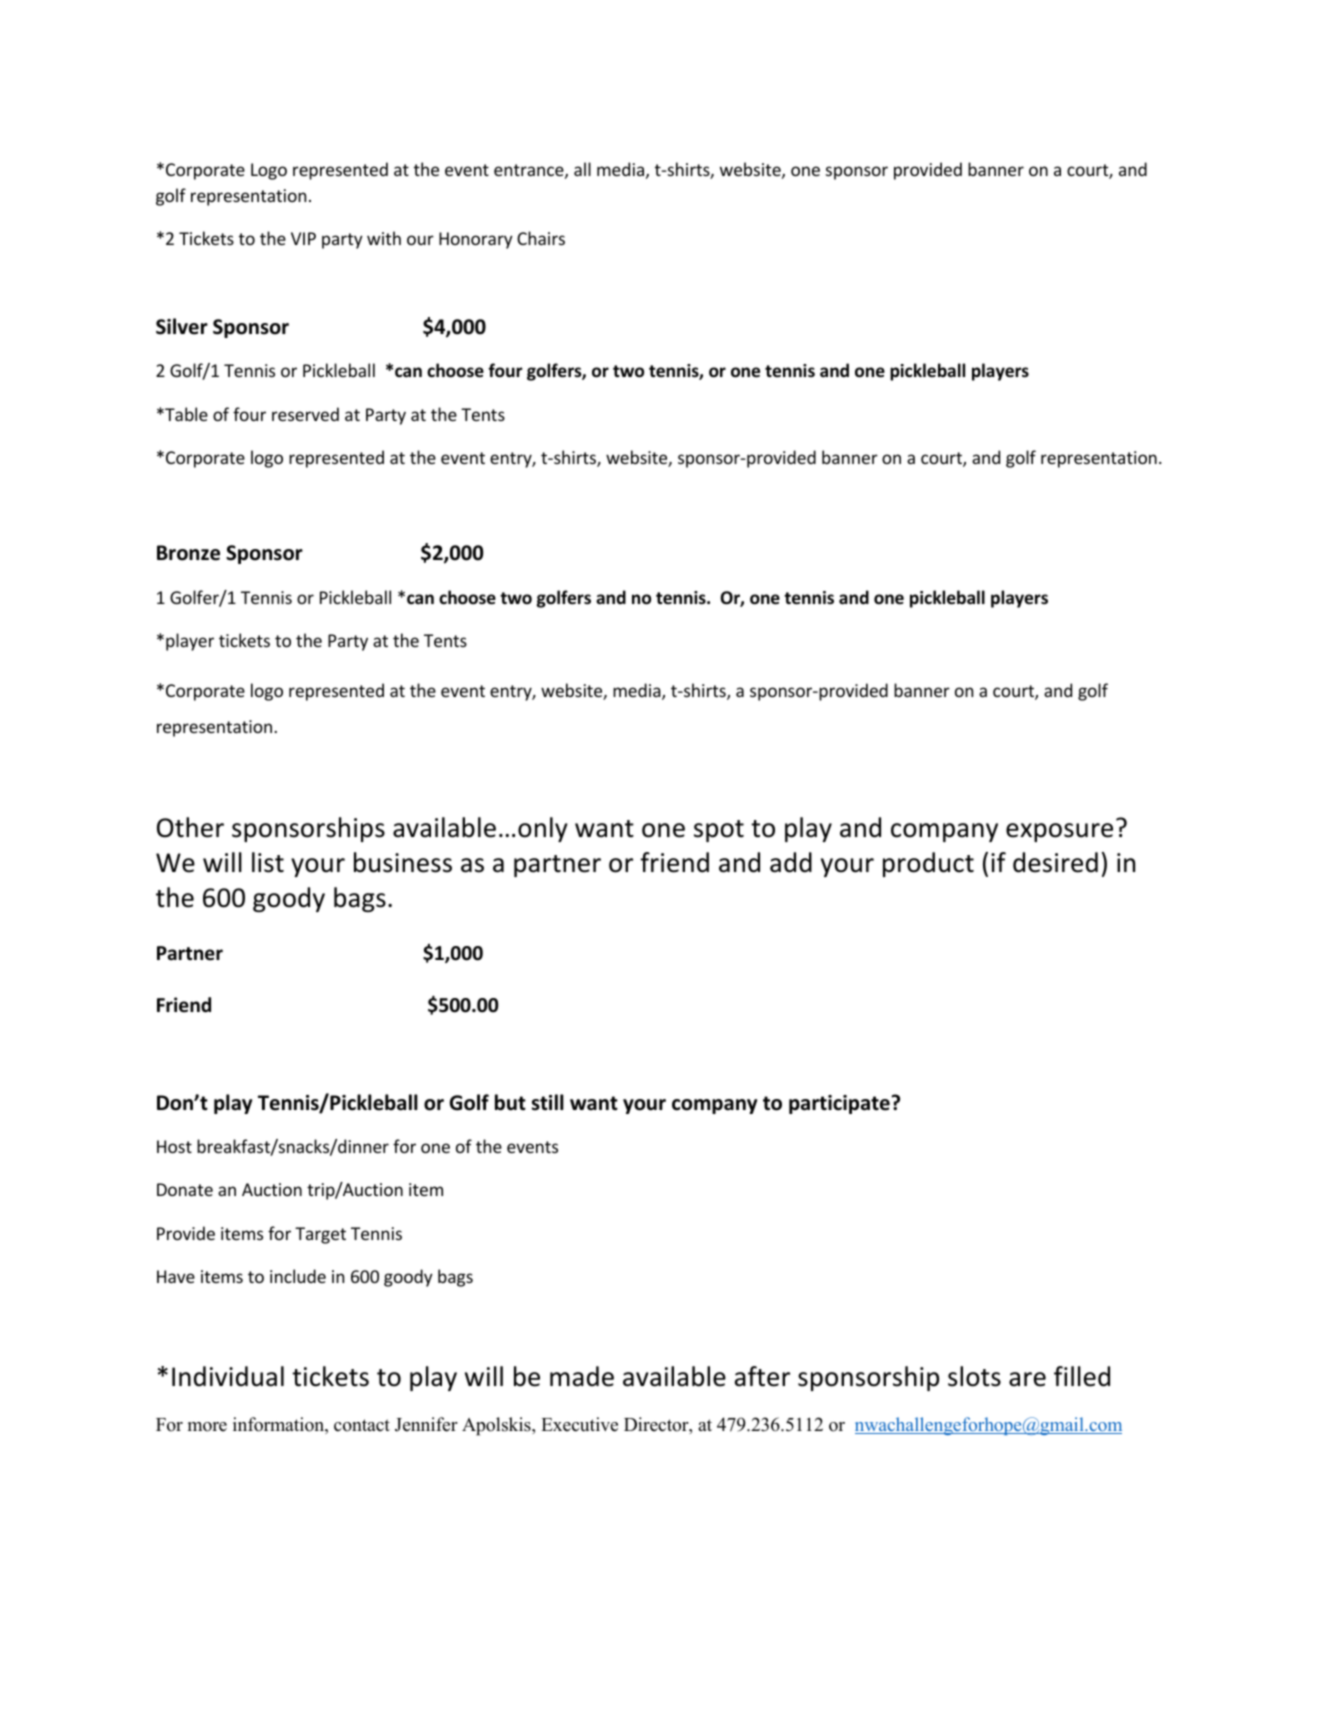 This screenshot has height=1711, width=1322. What do you see at coordinates (476, 240) in the screenshot?
I see `Honorary` at bounding box center [476, 240].
